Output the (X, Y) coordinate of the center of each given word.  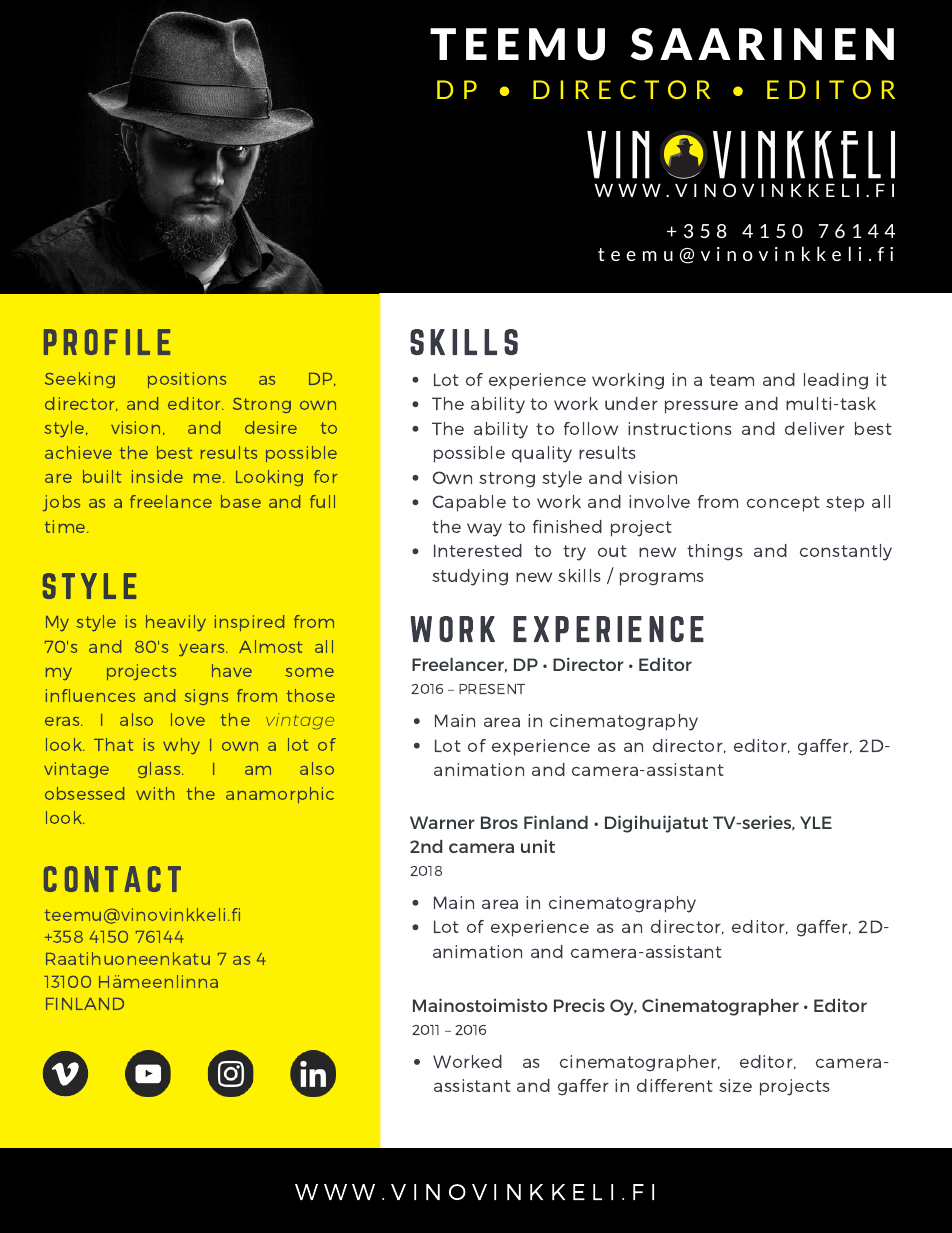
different (675, 1085)
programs (662, 579)
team (731, 380)
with (155, 793)
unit (538, 846)
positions (187, 380)
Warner (442, 822)
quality (542, 454)
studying (470, 577)
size (735, 1085)
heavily (176, 623)
